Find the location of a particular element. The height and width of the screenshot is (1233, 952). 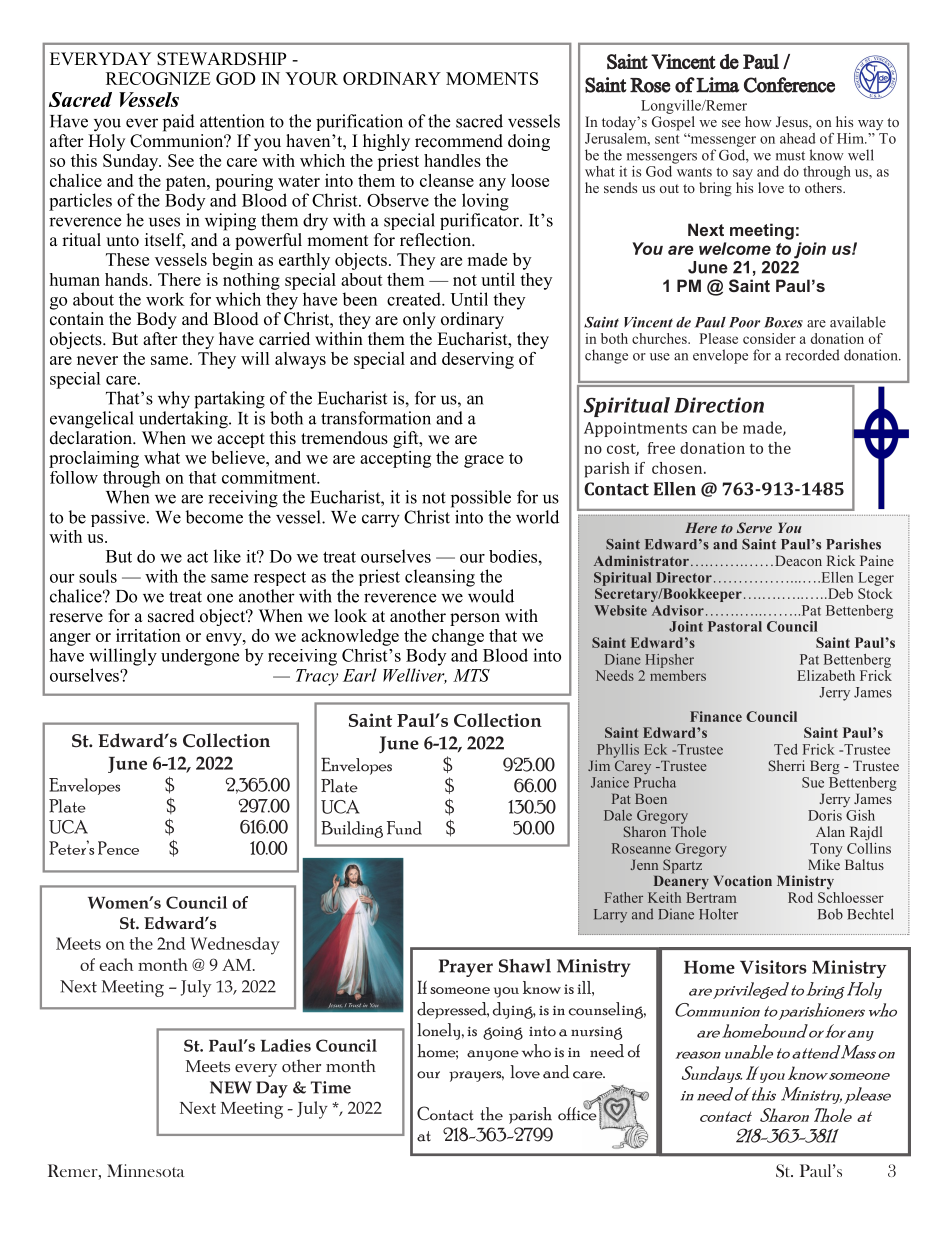

can is located at coordinates (704, 429).
